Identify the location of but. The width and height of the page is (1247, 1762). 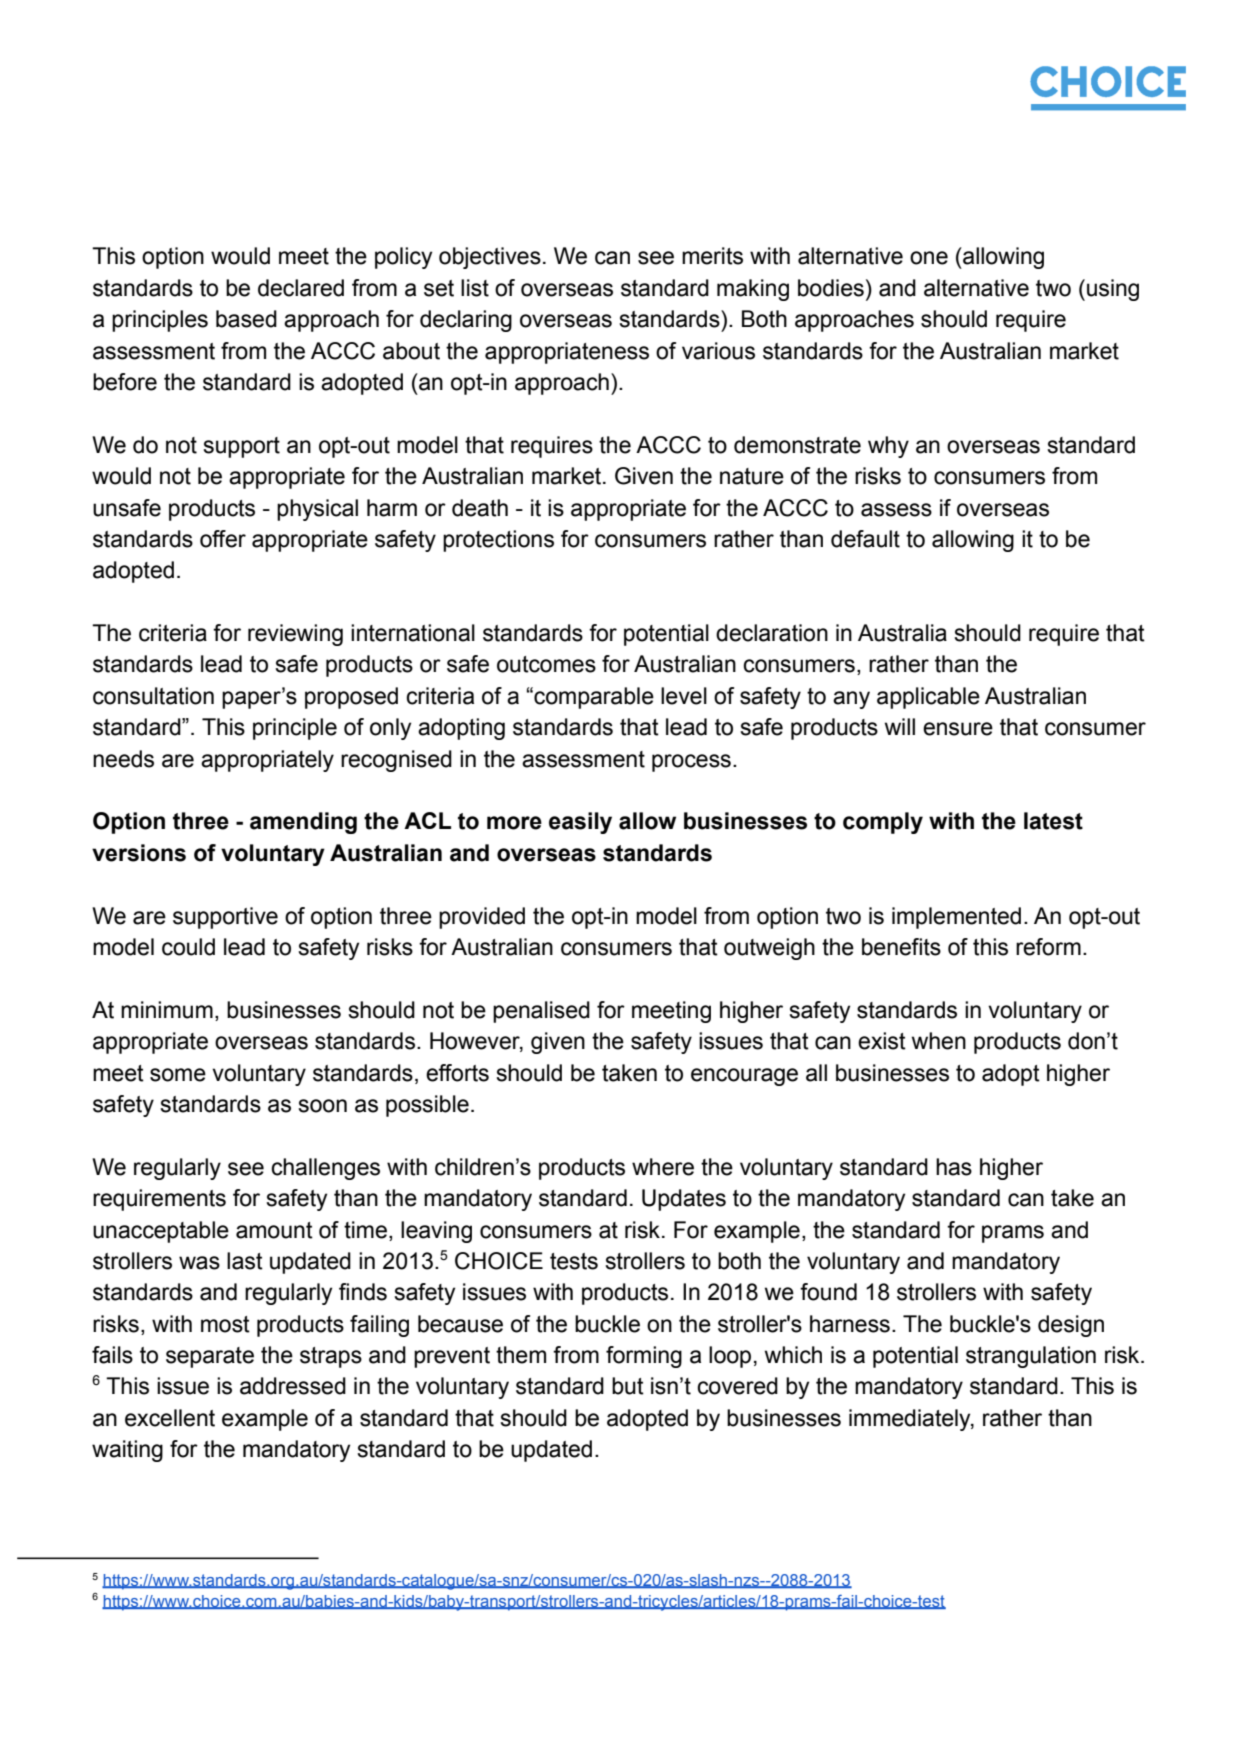
(628, 1386).
